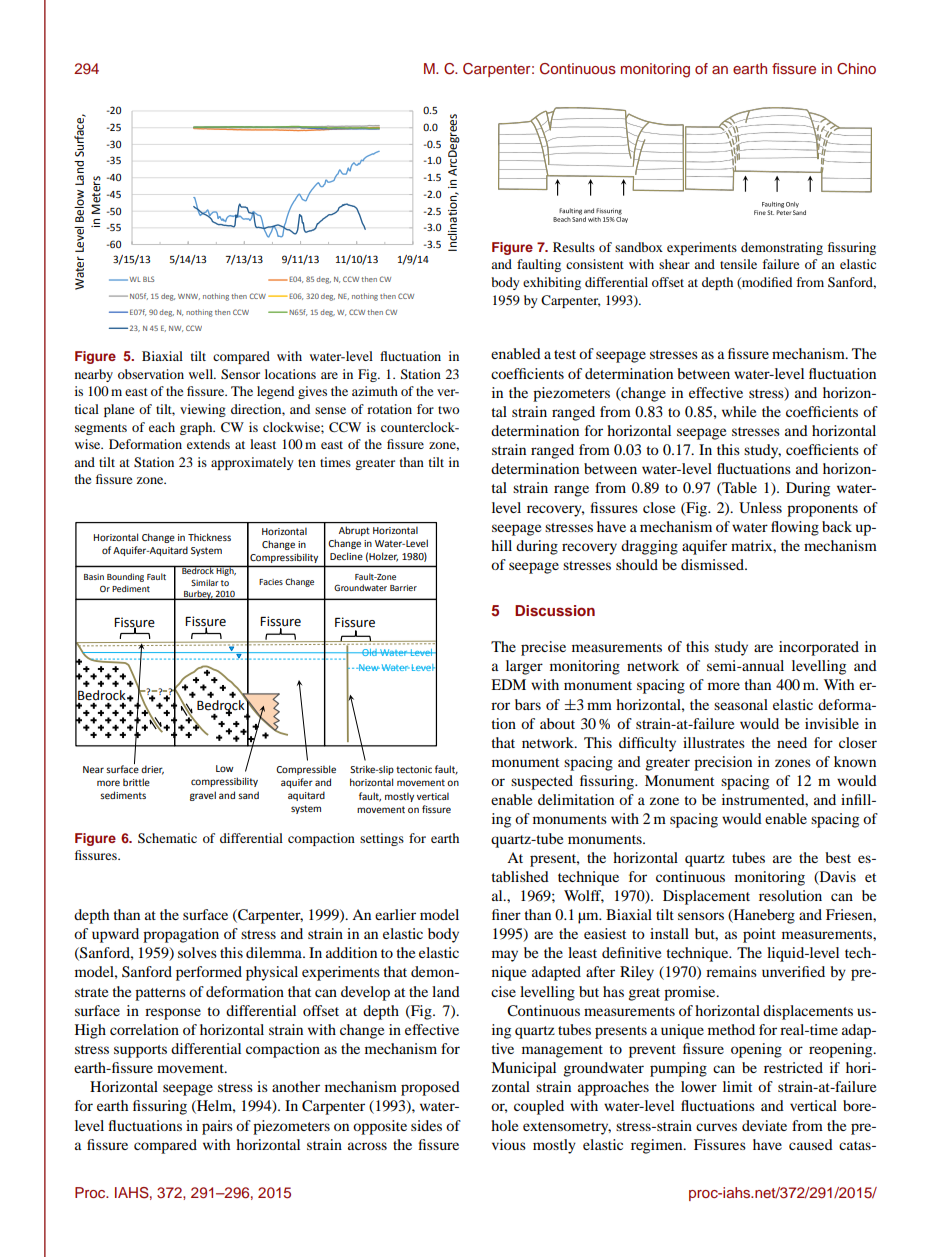 The height and width of the screenshot is (1257, 952). Describe the element at coordinates (205, 582) in the screenshot. I see `Similar` at that location.
